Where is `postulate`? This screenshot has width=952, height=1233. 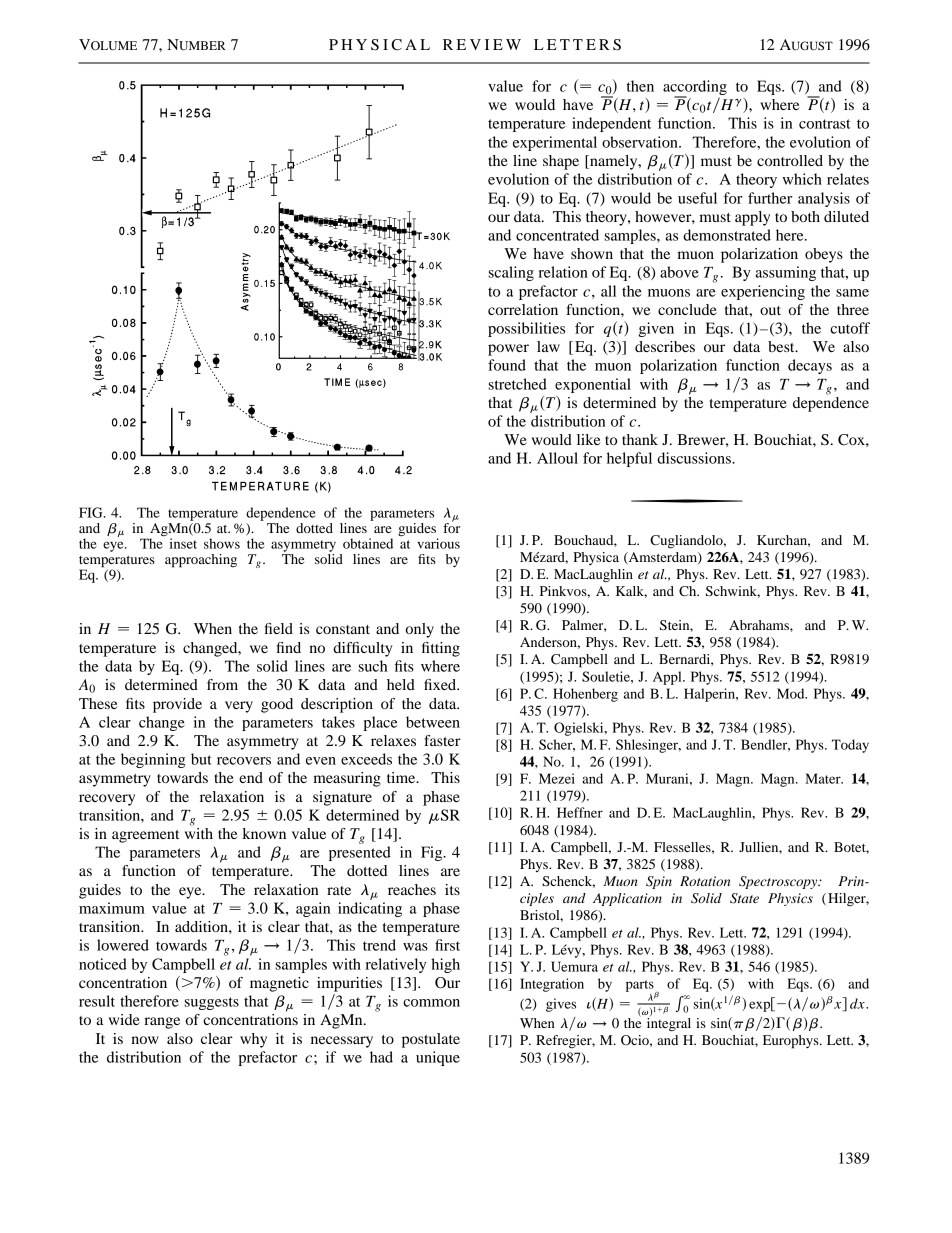 postulate is located at coordinates (431, 1040).
